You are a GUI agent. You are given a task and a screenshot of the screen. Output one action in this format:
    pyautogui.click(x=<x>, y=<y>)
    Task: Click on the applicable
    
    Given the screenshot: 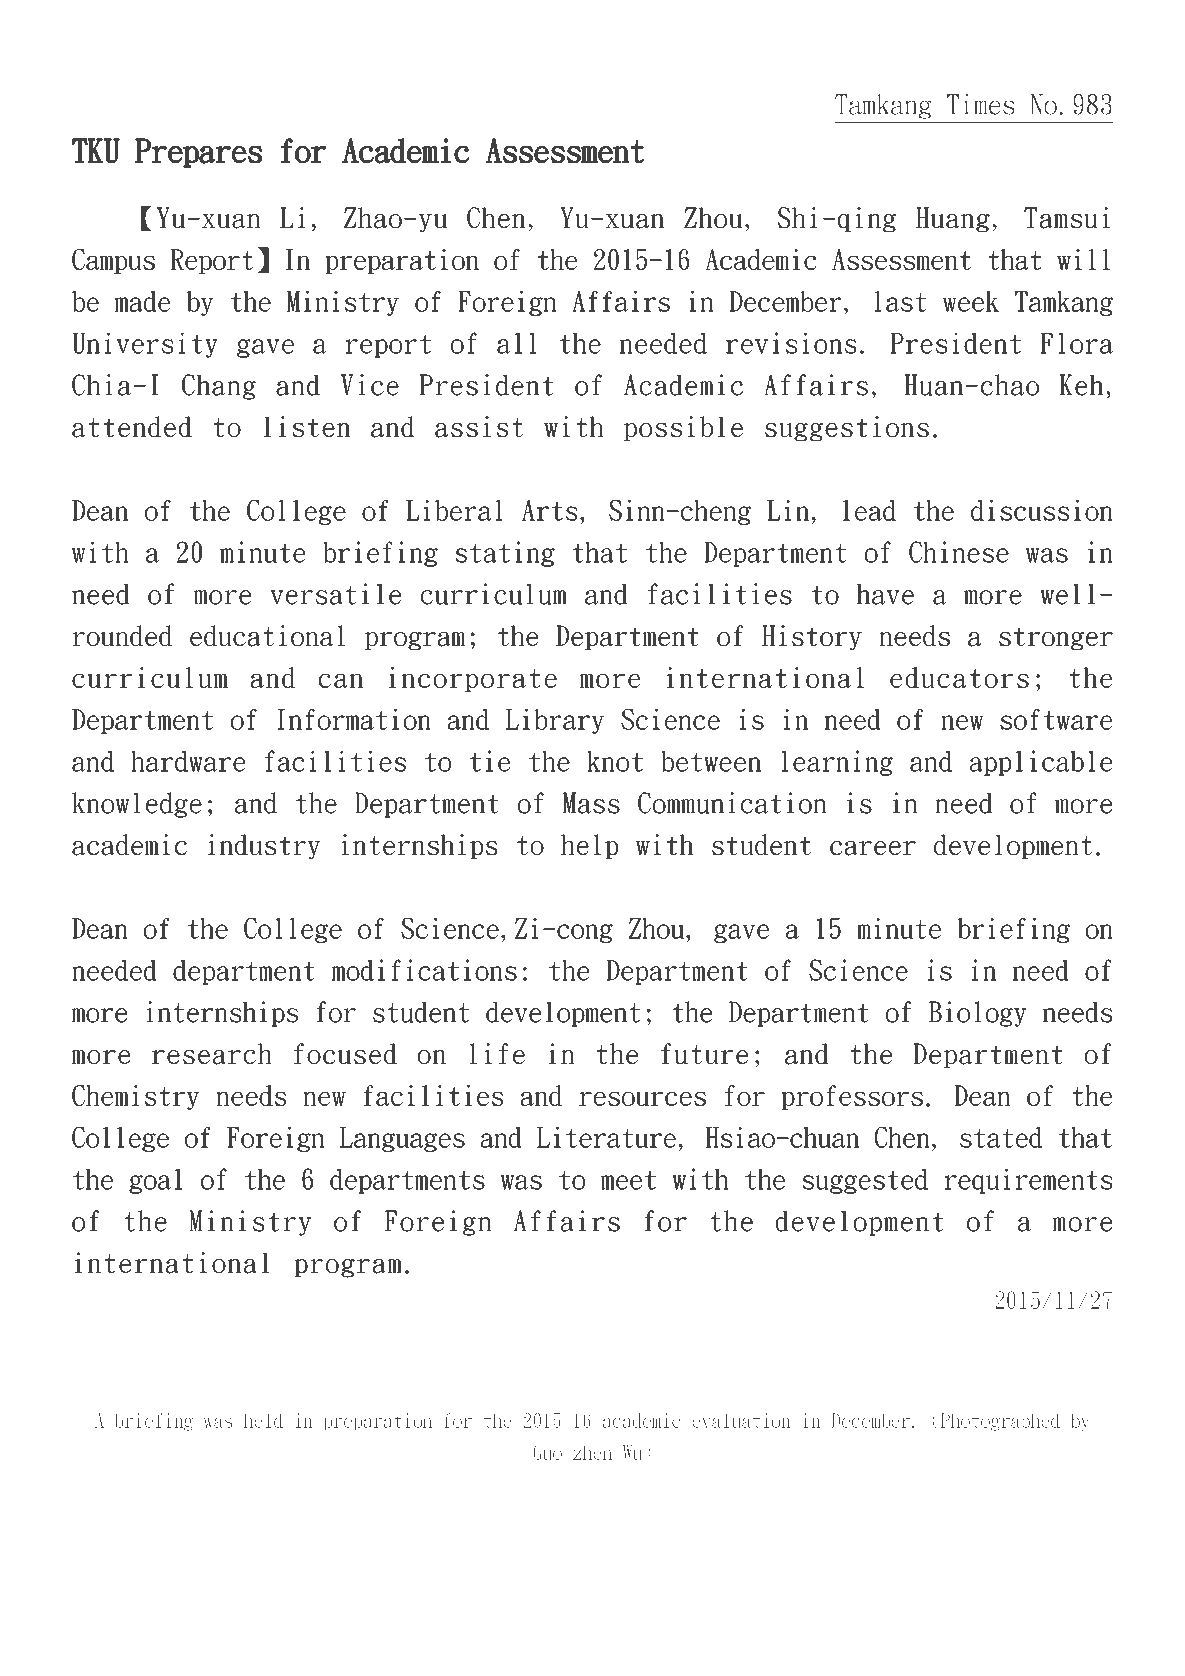 What is the action you would take?
    pyautogui.click(x=1041, y=763)
